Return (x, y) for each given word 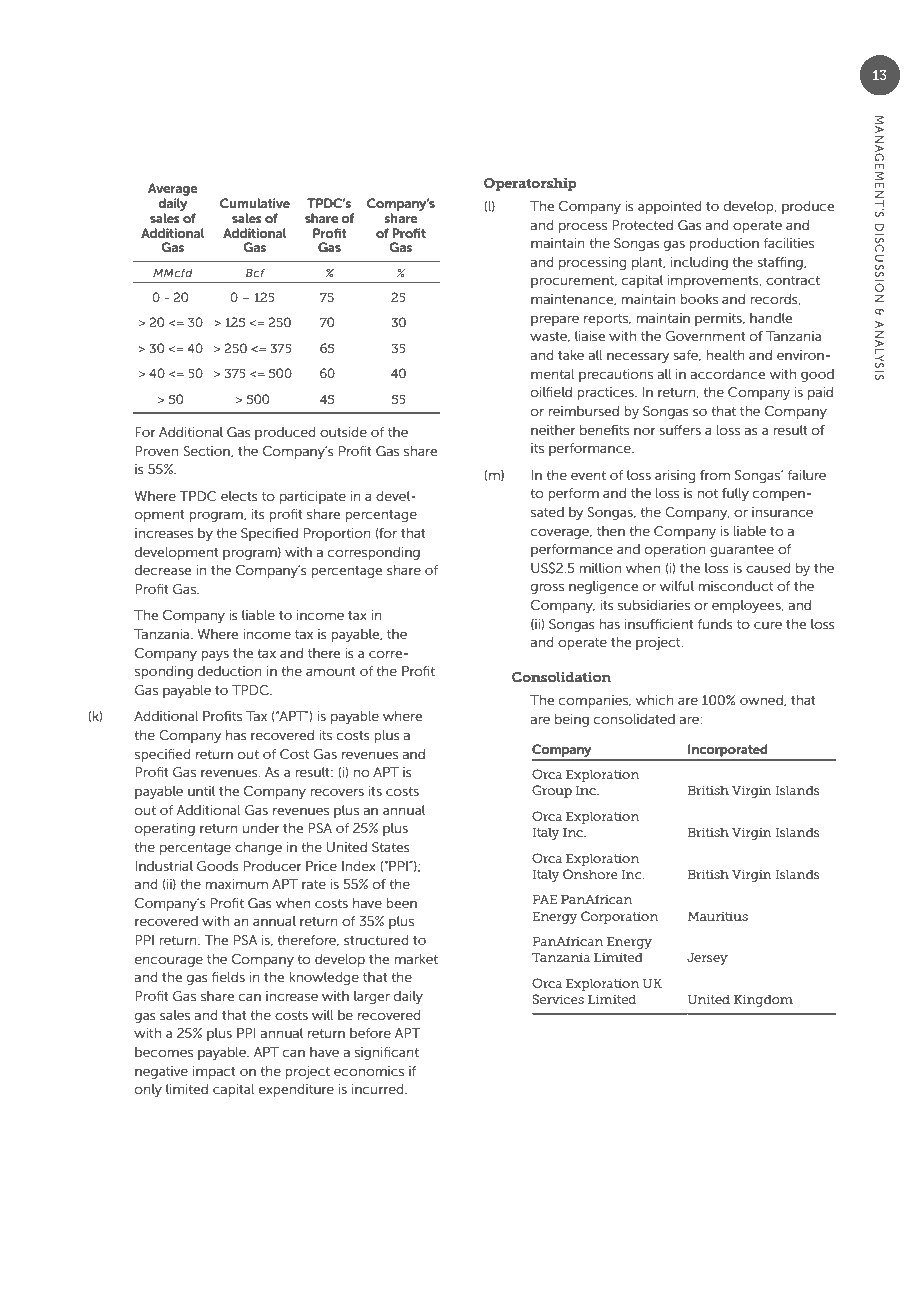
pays (215, 656)
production (724, 244)
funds (715, 624)
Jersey (707, 958)
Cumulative (255, 203)
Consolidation (561, 677)
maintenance (573, 300)
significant (387, 1053)
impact (214, 1072)
